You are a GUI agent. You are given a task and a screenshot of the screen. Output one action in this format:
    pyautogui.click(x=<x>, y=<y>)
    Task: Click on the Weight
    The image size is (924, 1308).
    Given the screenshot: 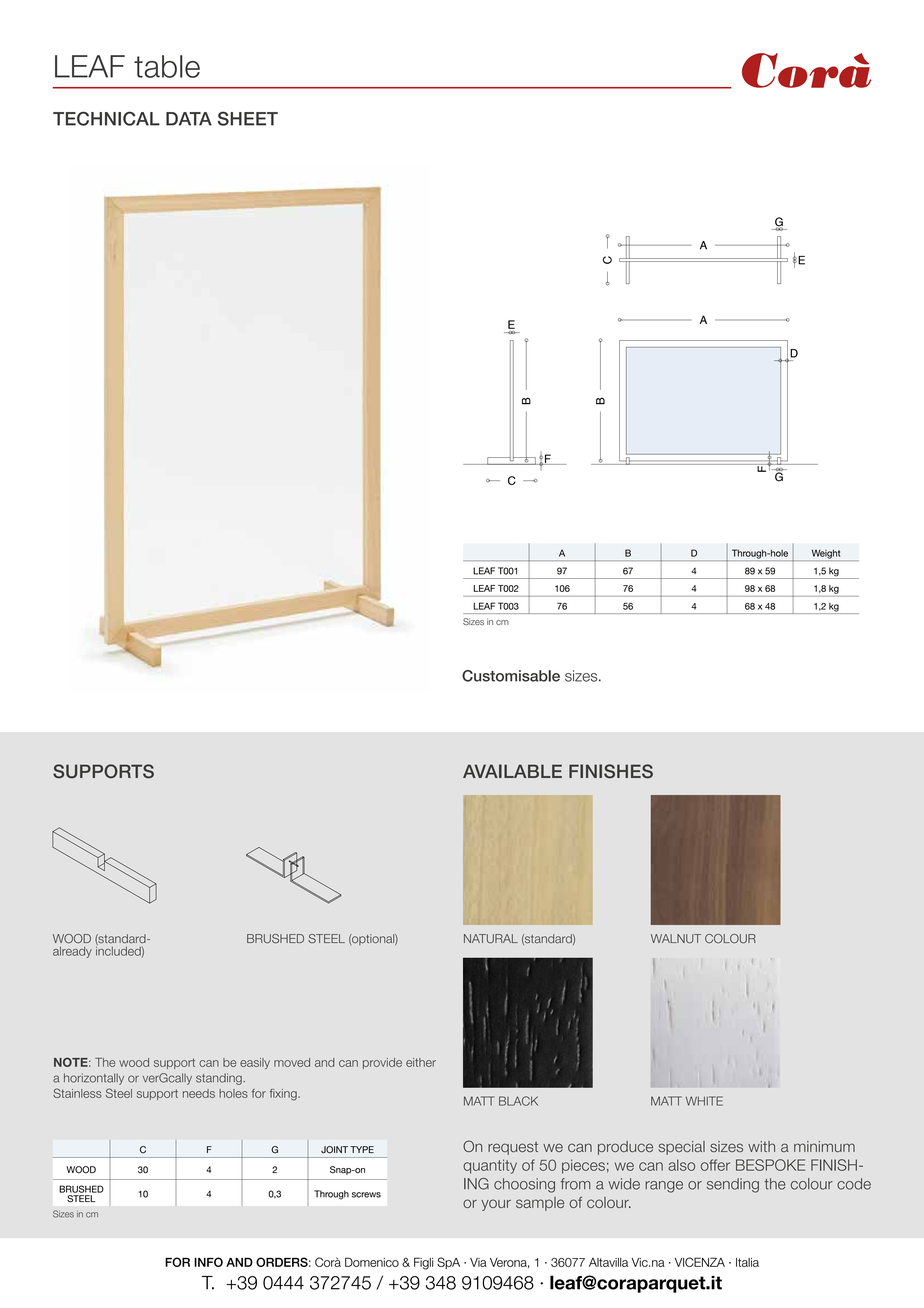 What is the action you would take?
    pyautogui.click(x=826, y=555)
